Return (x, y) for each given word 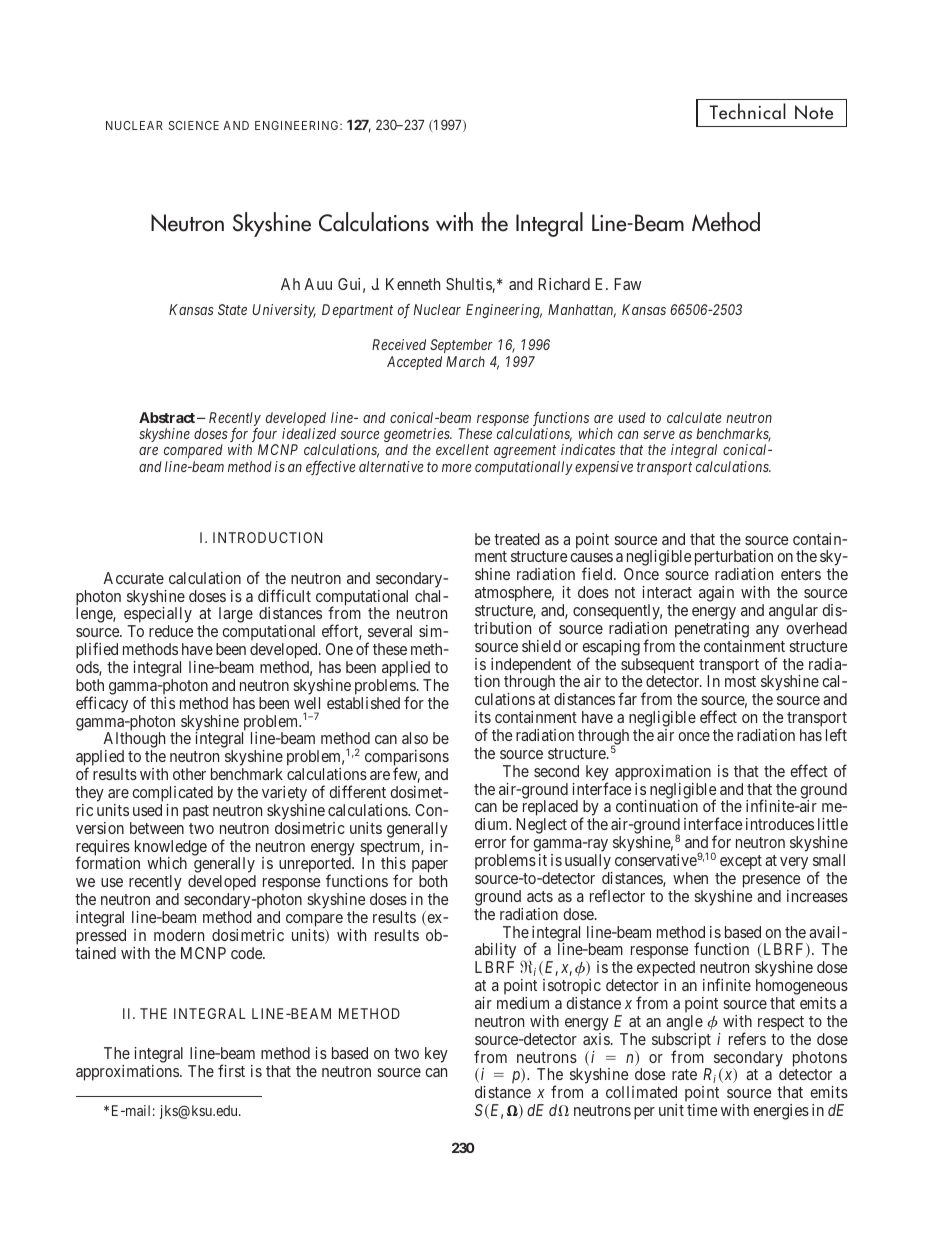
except (741, 864)
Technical (748, 111)
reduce (171, 631)
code (247, 953)
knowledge (171, 849)
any (767, 631)
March (465, 361)
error (490, 843)
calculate (694, 417)
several (390, 631)
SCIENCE (194, 125)
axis (596, 1039)
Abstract (167, 417)
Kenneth (413, 284)
